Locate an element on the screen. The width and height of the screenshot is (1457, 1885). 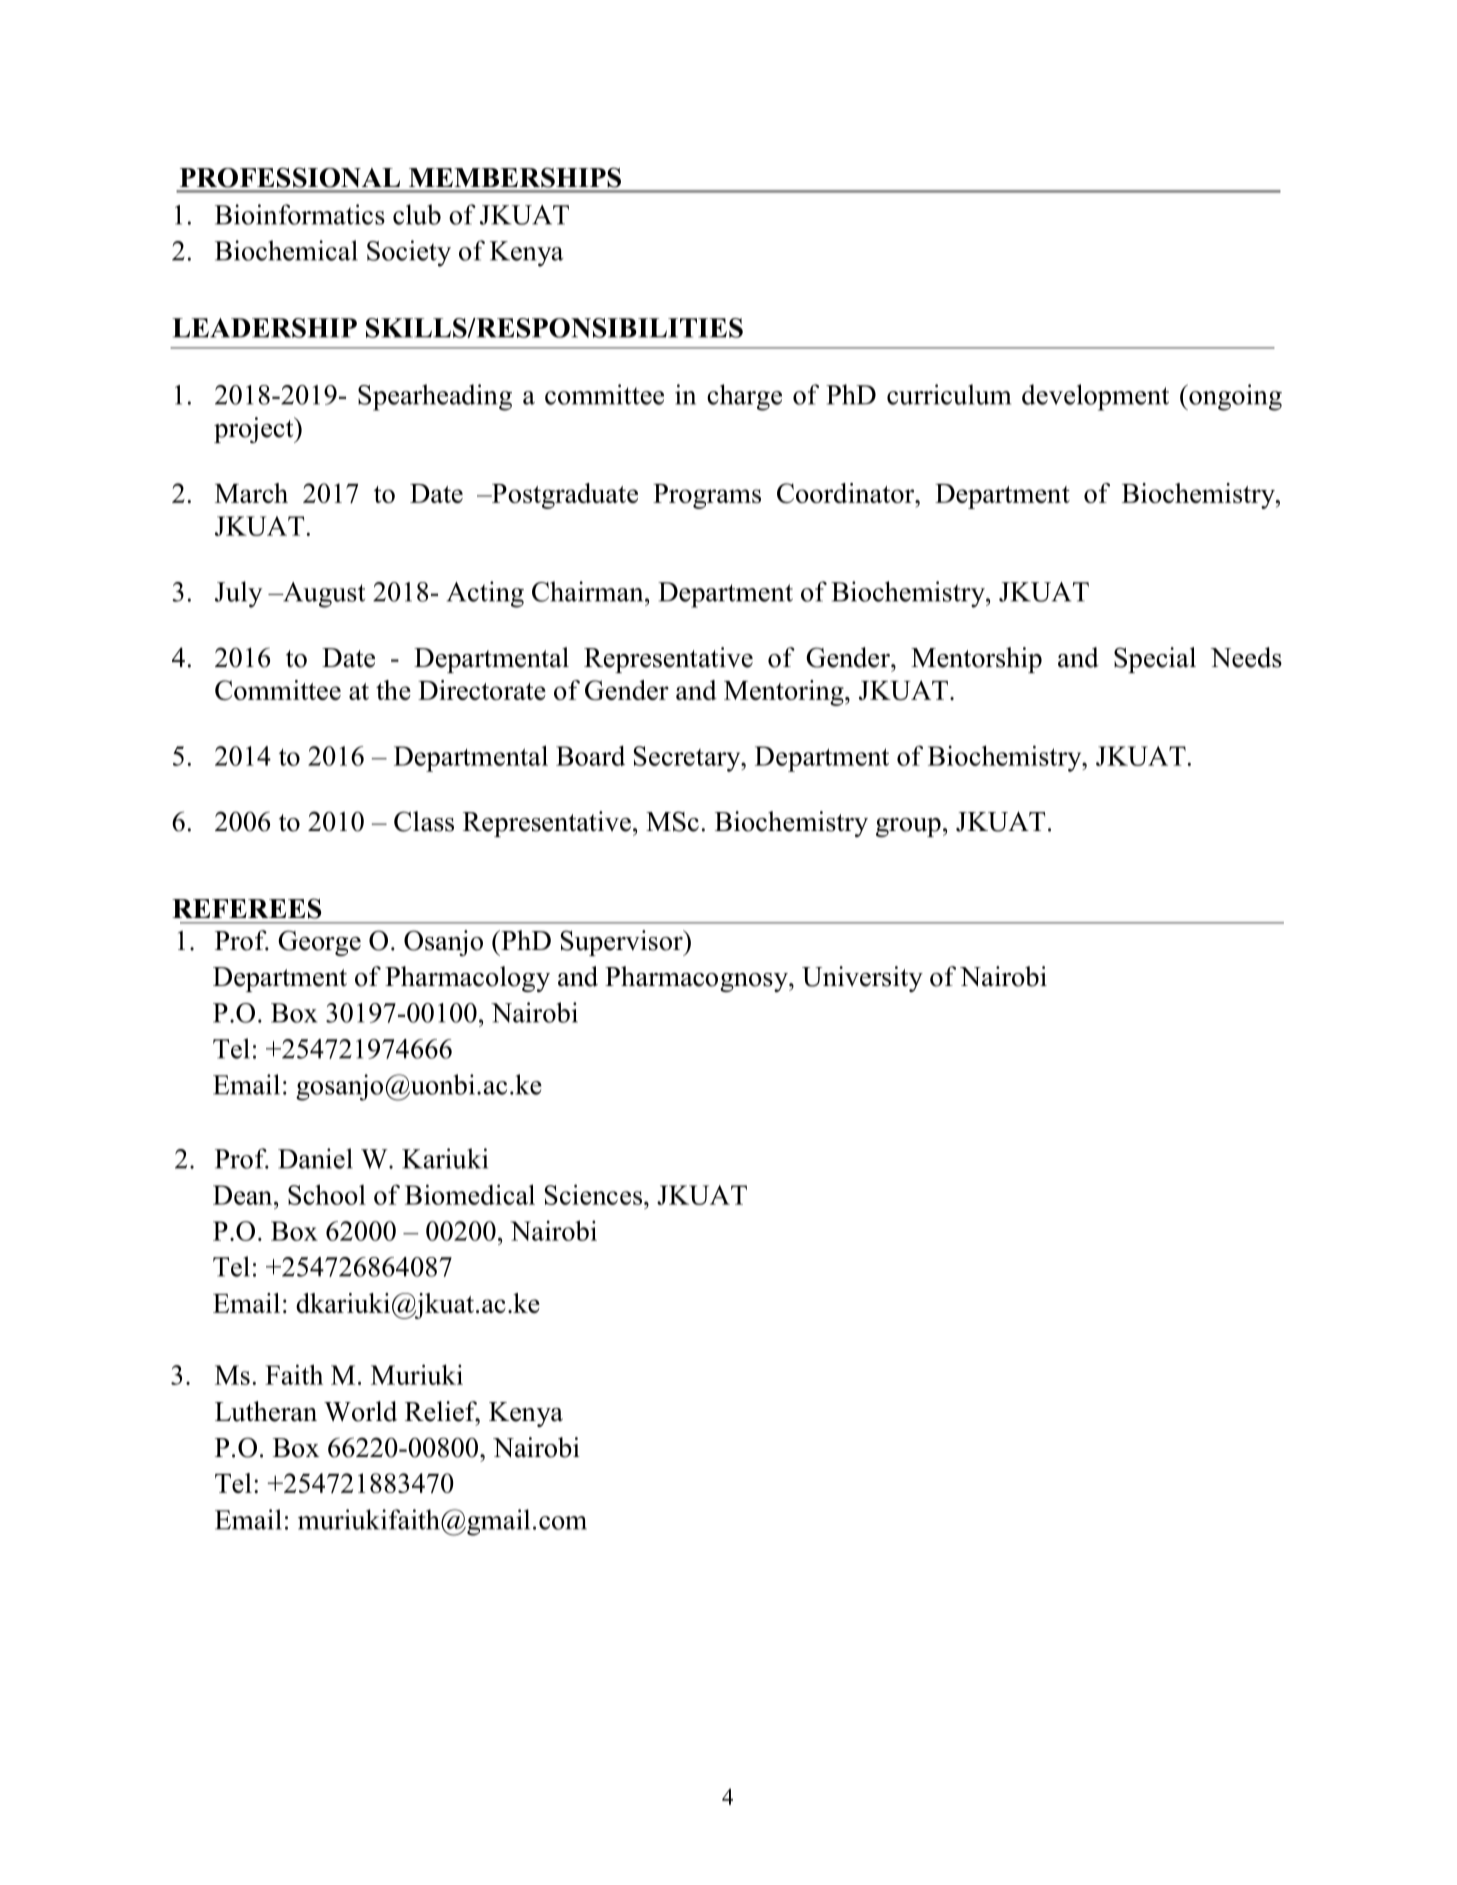
charge is located at coordinates (744, 397).
